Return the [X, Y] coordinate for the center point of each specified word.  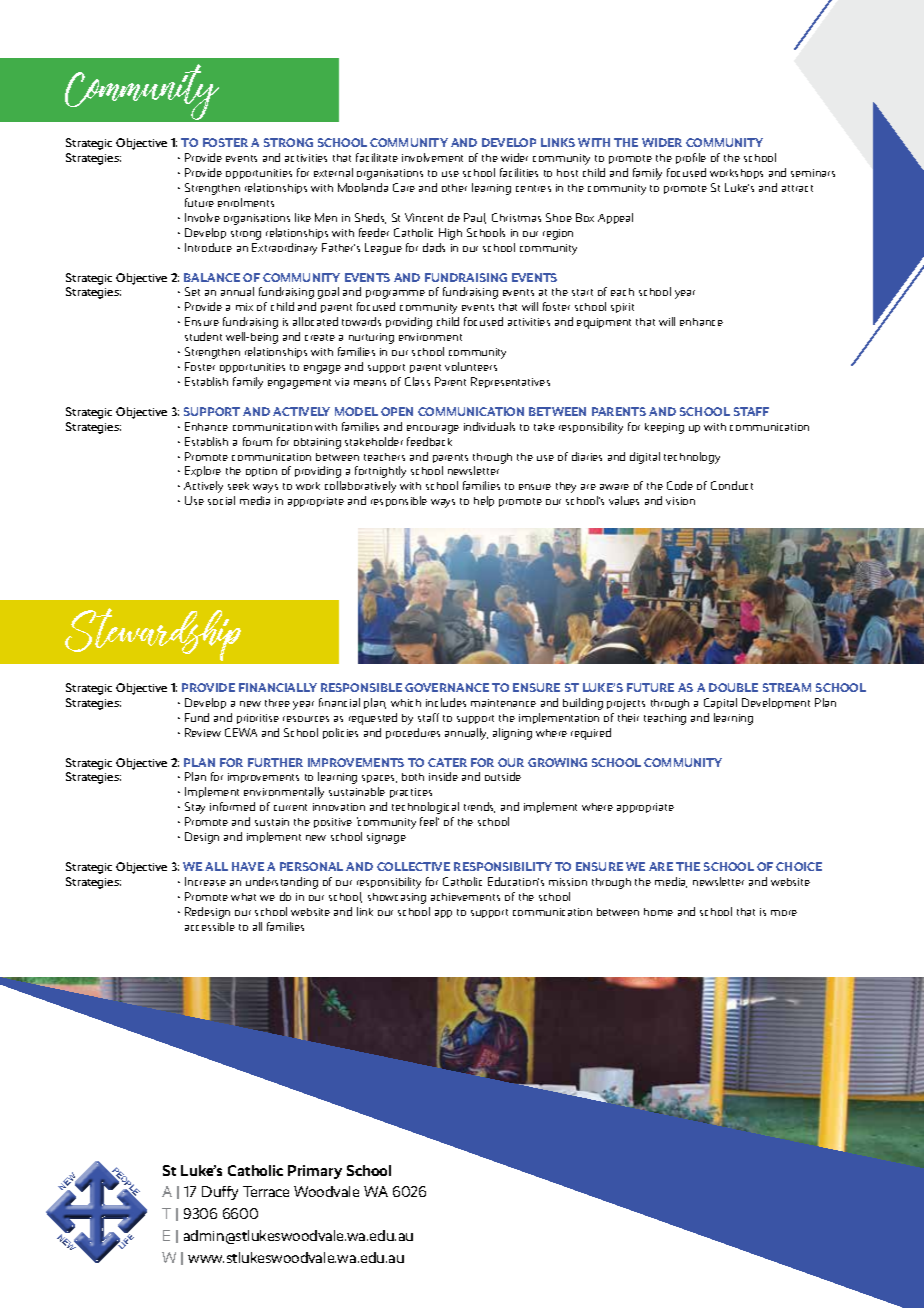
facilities [519, 172]
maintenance [503, 703]
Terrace [266, 1191]
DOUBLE [733, 687]
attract [797, 188]
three [277, 703]
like [303, 217]
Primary [315, 1172]
